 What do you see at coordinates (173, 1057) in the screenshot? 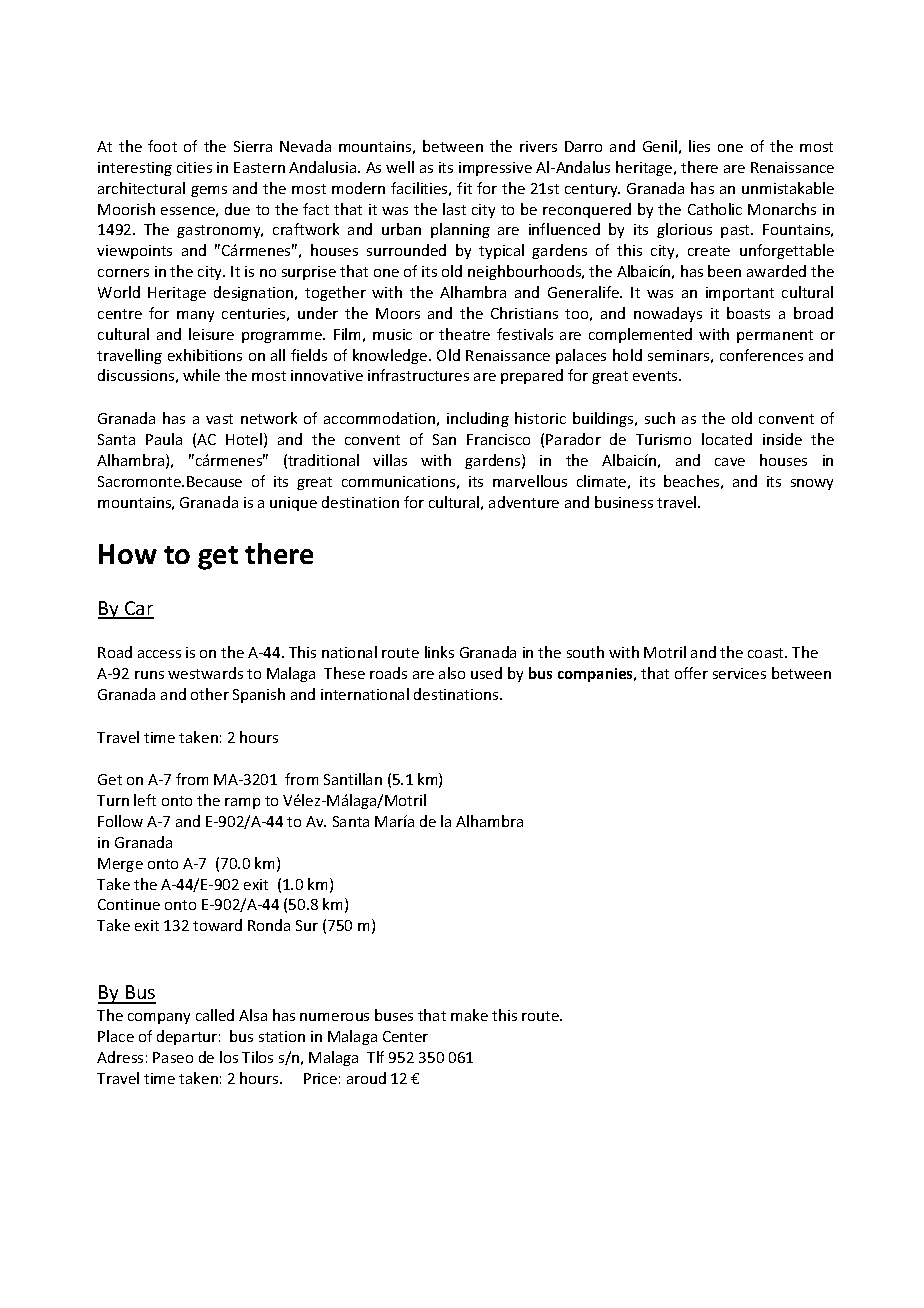
I see `Paseo` at bounding box center [173, 1057].
